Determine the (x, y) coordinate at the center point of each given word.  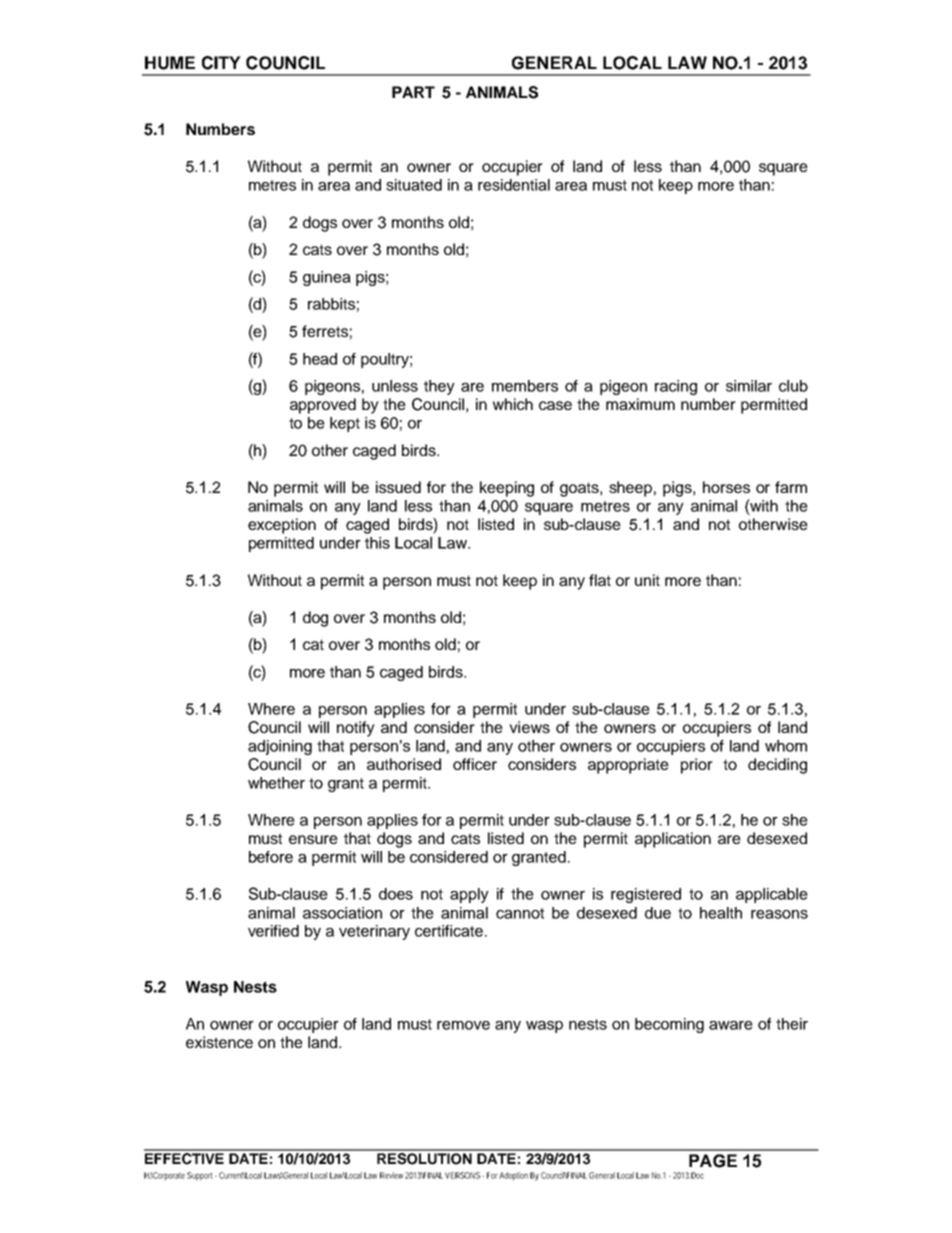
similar (749, 386)
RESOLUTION (424, 1157)
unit (647, 580)
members (525, 386)
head (320, 359)
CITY (221, 63)
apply (469, 895)
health (721, 913)
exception (282, 526)
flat (600, 580)
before (271, 857)
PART (413, 92)
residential (514, 185)
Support (200, 1176)
